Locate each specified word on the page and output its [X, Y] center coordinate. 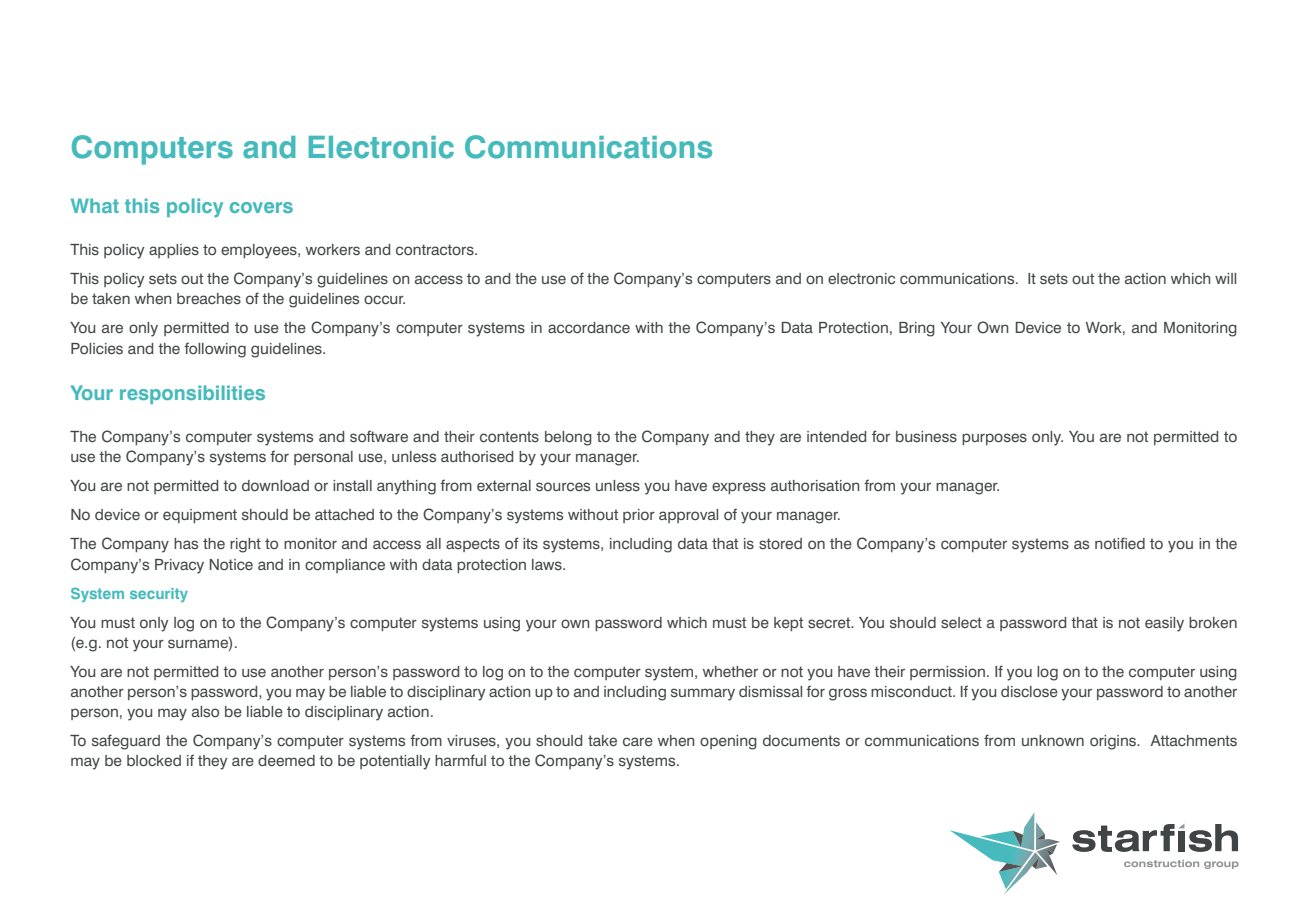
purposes [994, 439]
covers [261, 207]
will [1225, 278]
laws [548, 564]
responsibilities [192, 394]
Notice [231, 564]
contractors [436, 249]
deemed [286, 761]
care [638, 742]
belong [568, 438]
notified [1120, 543]
